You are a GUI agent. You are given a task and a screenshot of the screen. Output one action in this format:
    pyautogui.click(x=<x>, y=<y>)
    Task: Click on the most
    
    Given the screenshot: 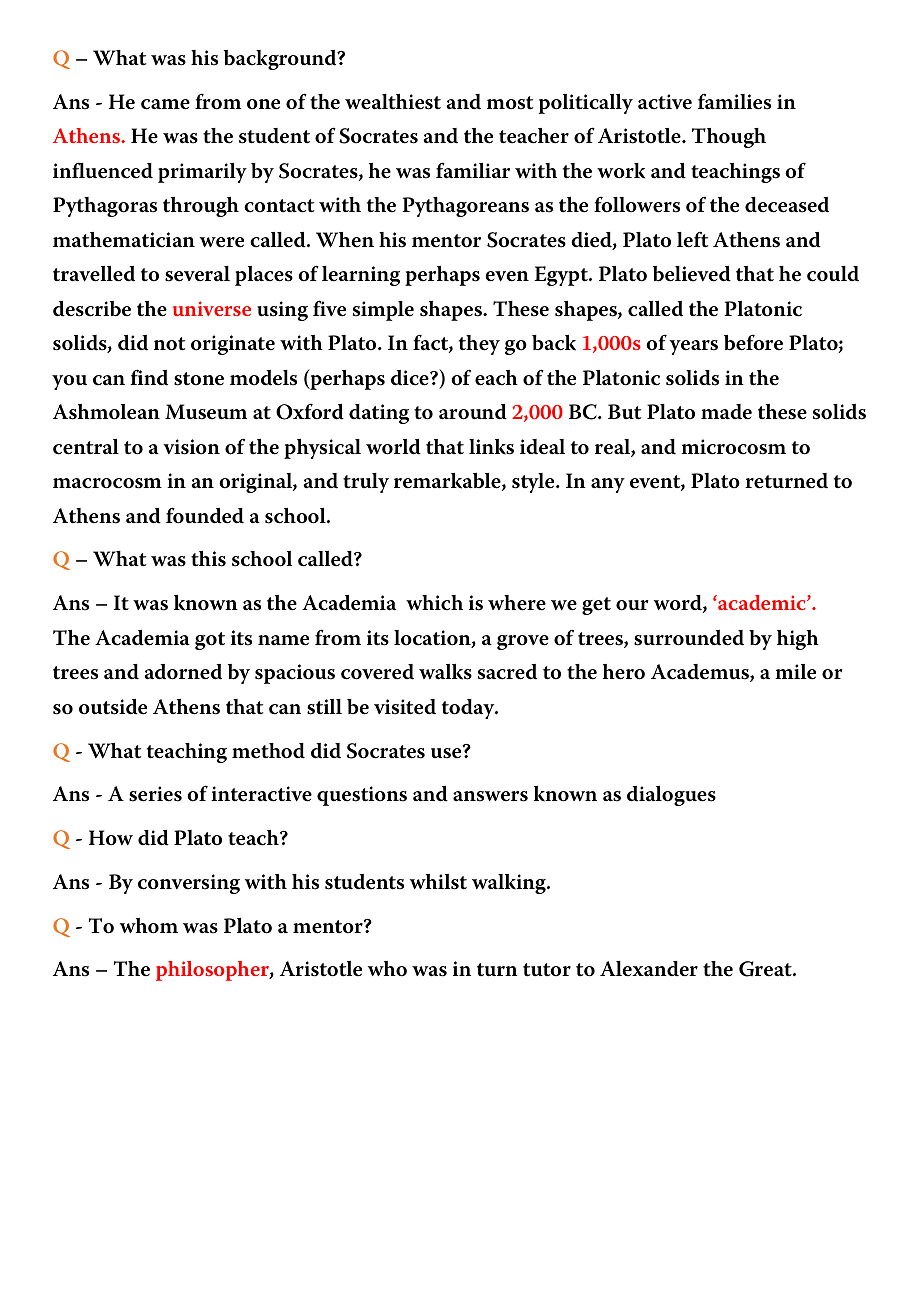 What is the action you would take?
    pyautogui.click(x=510, y=103)
